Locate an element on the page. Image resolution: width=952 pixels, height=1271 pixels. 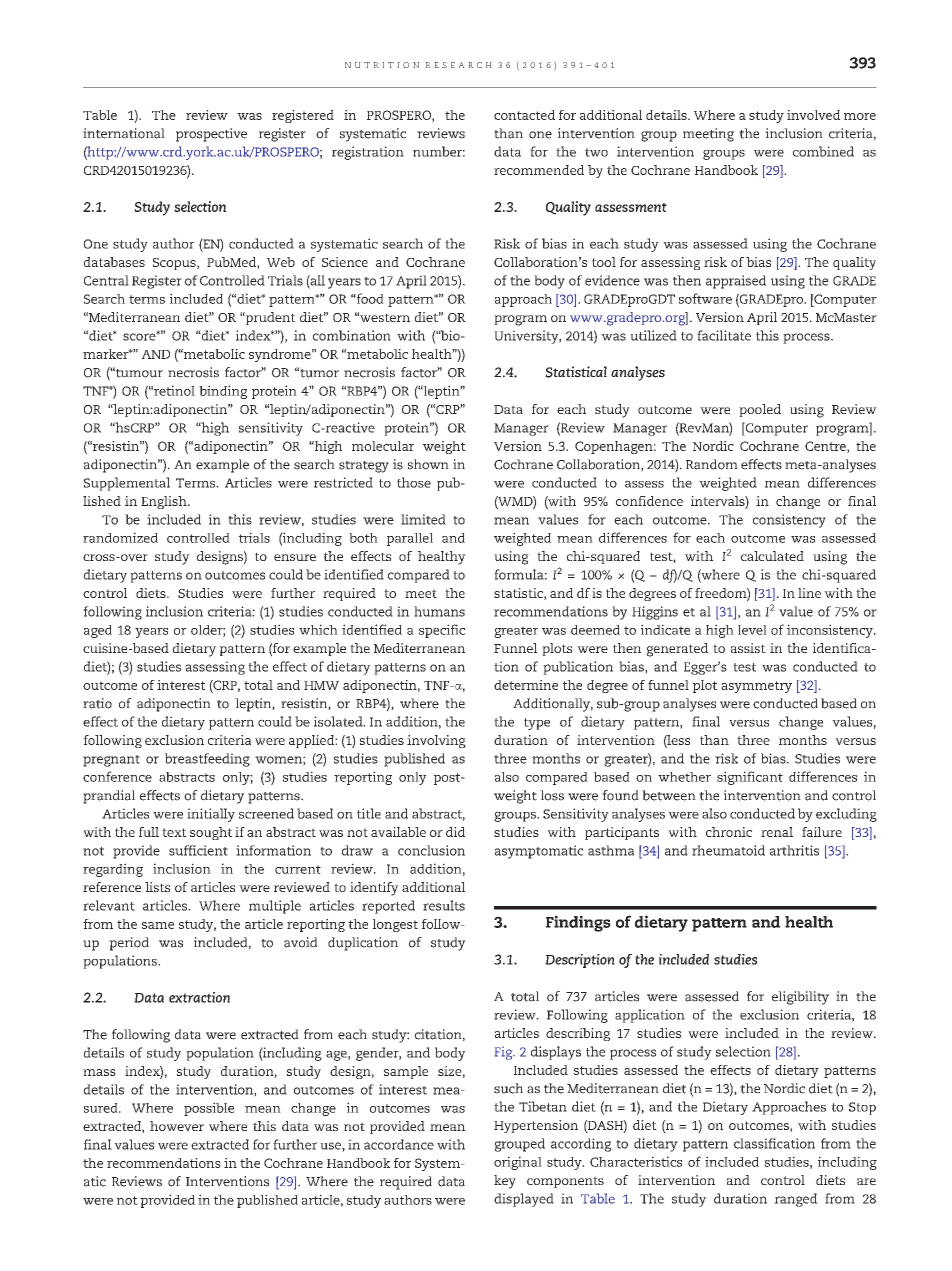
same is located at coordinates (158, 925).
